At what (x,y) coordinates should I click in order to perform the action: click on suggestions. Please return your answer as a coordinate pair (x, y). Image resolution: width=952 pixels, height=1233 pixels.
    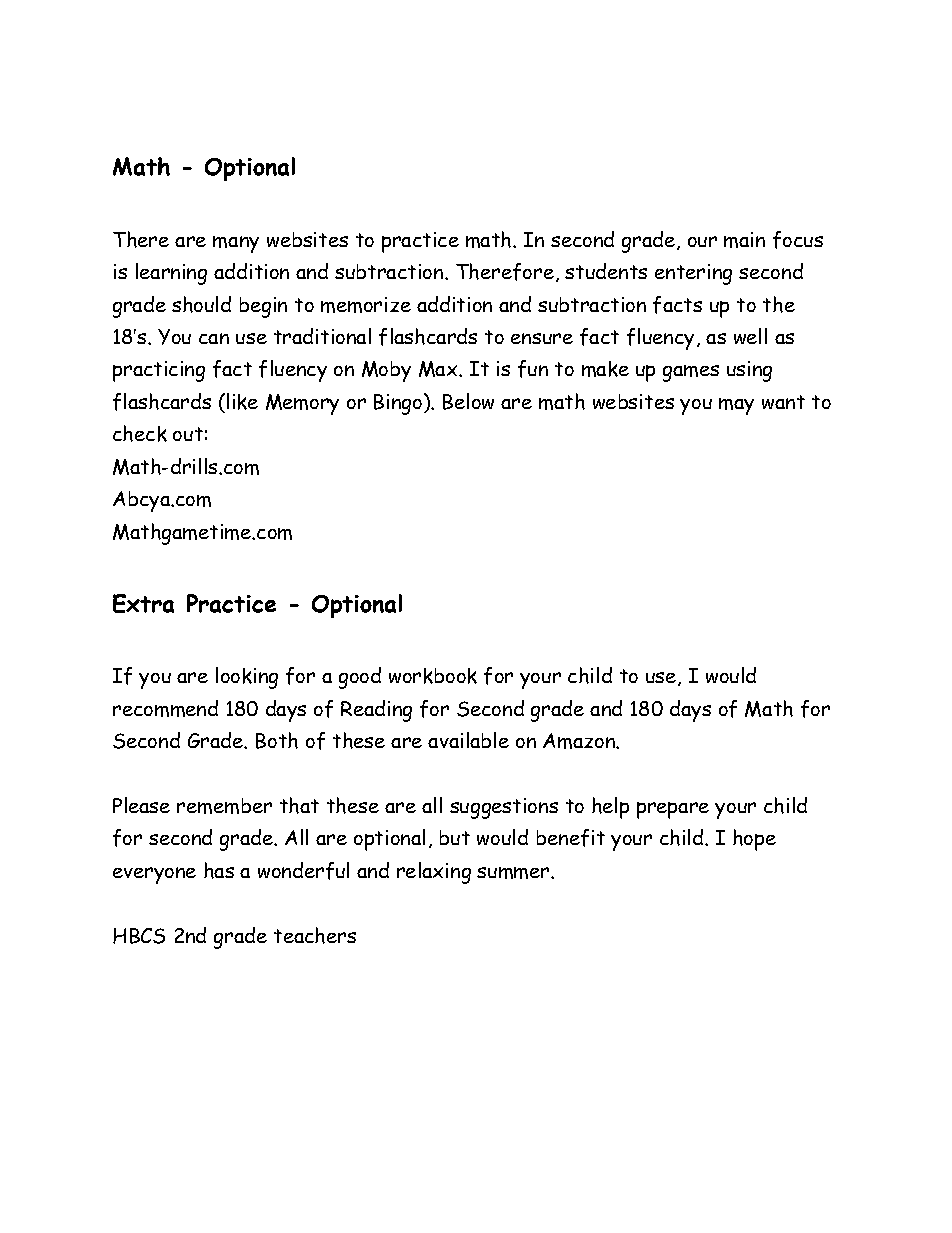
    Looking at the image, I should click on (504, 808).
